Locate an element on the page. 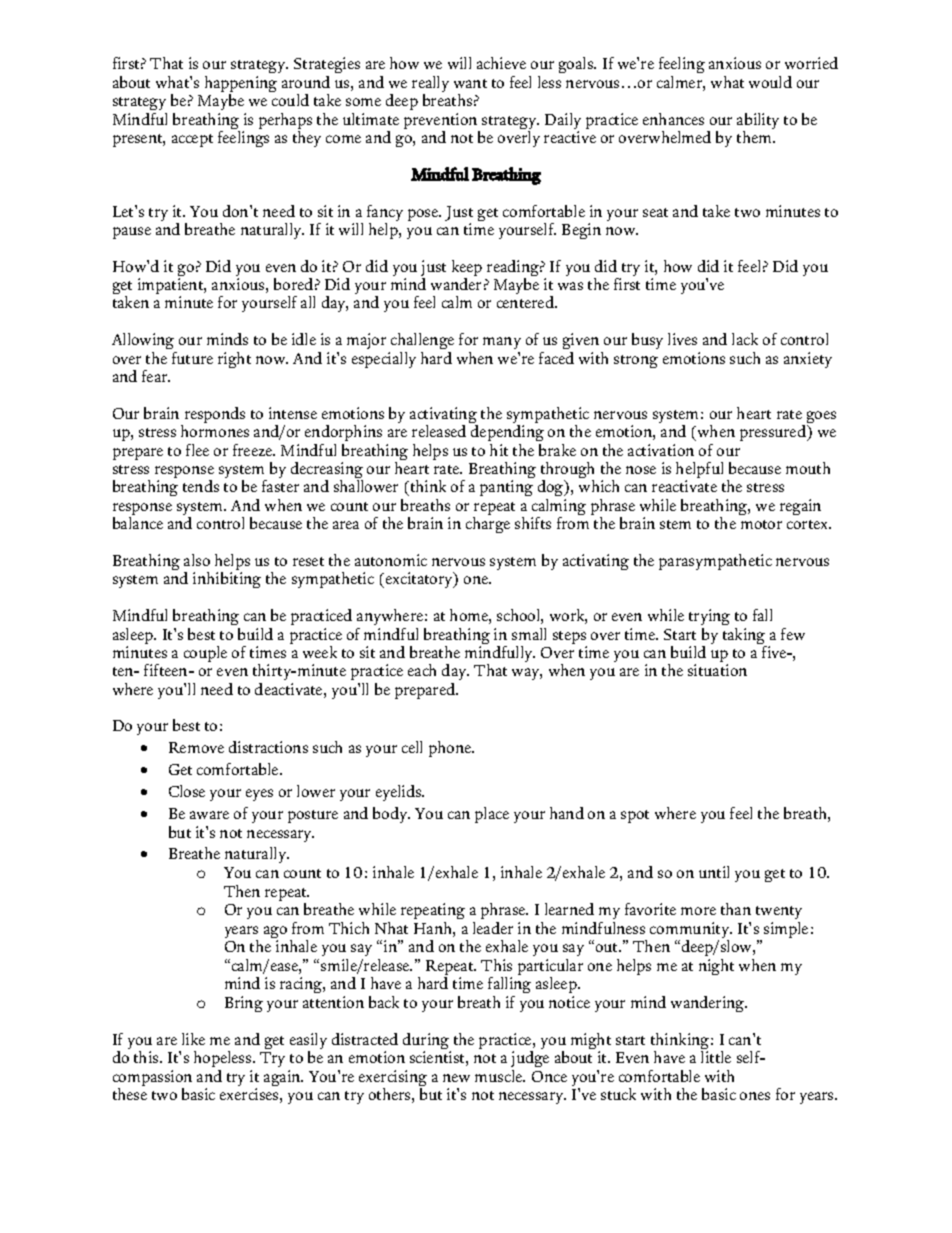 The width and height of the image is (952, 1233). new is located at coordinates (456, 1078).
